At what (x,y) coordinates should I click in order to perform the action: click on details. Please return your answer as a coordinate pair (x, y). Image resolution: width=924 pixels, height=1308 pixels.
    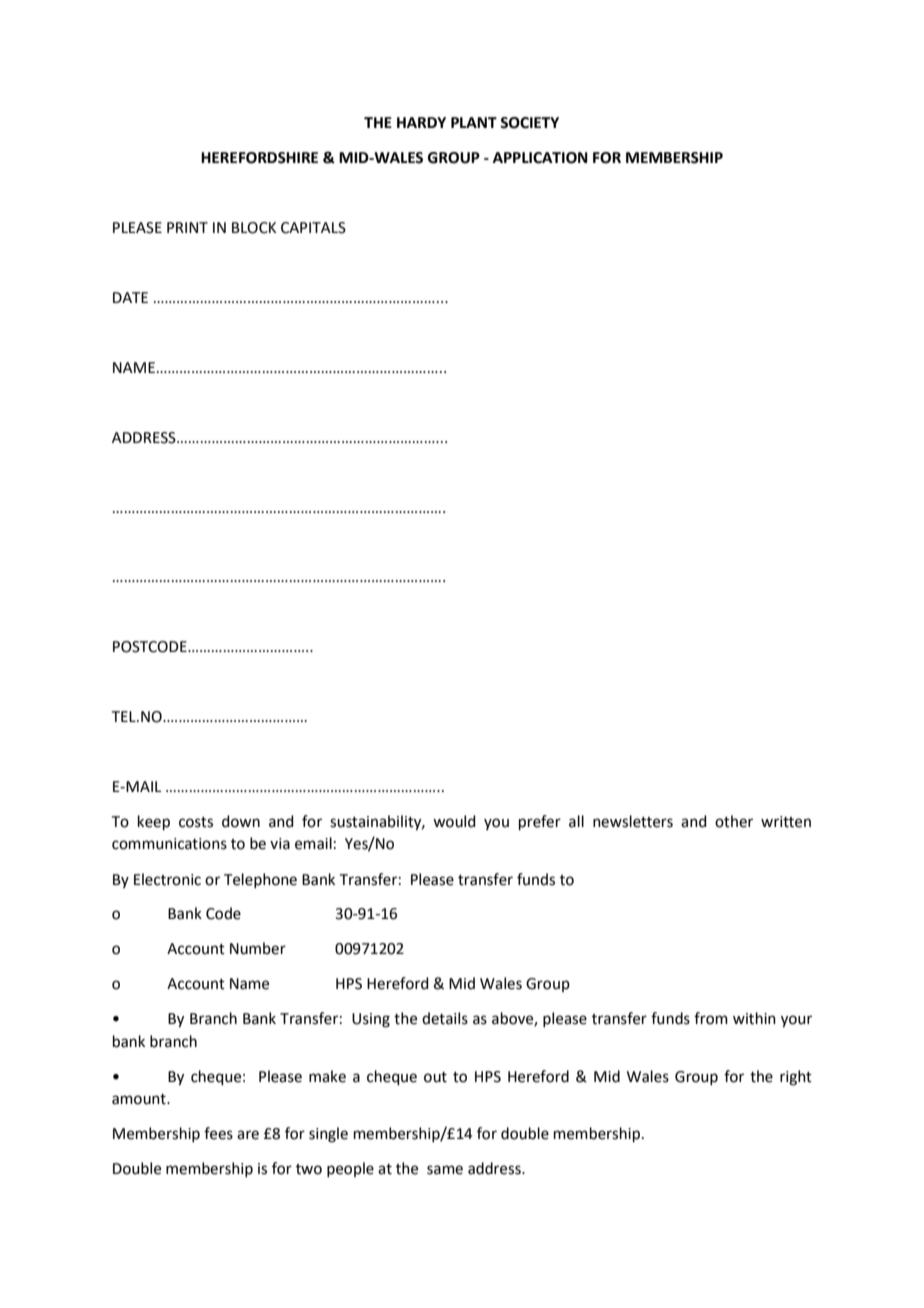
    Looking at the image, I should click on (445, 1018).
